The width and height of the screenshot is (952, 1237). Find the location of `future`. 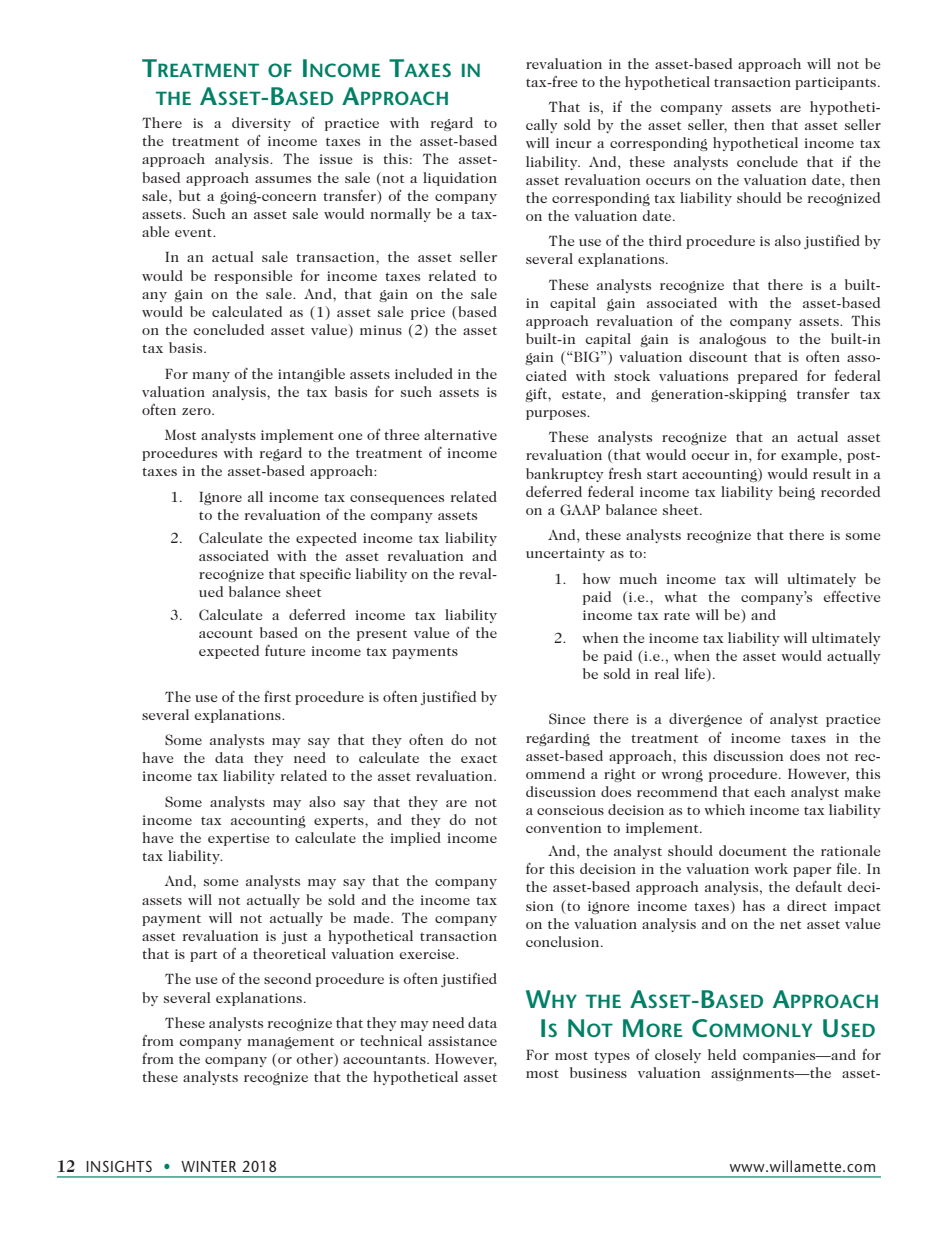

future is located at coordinates (285, 650).
